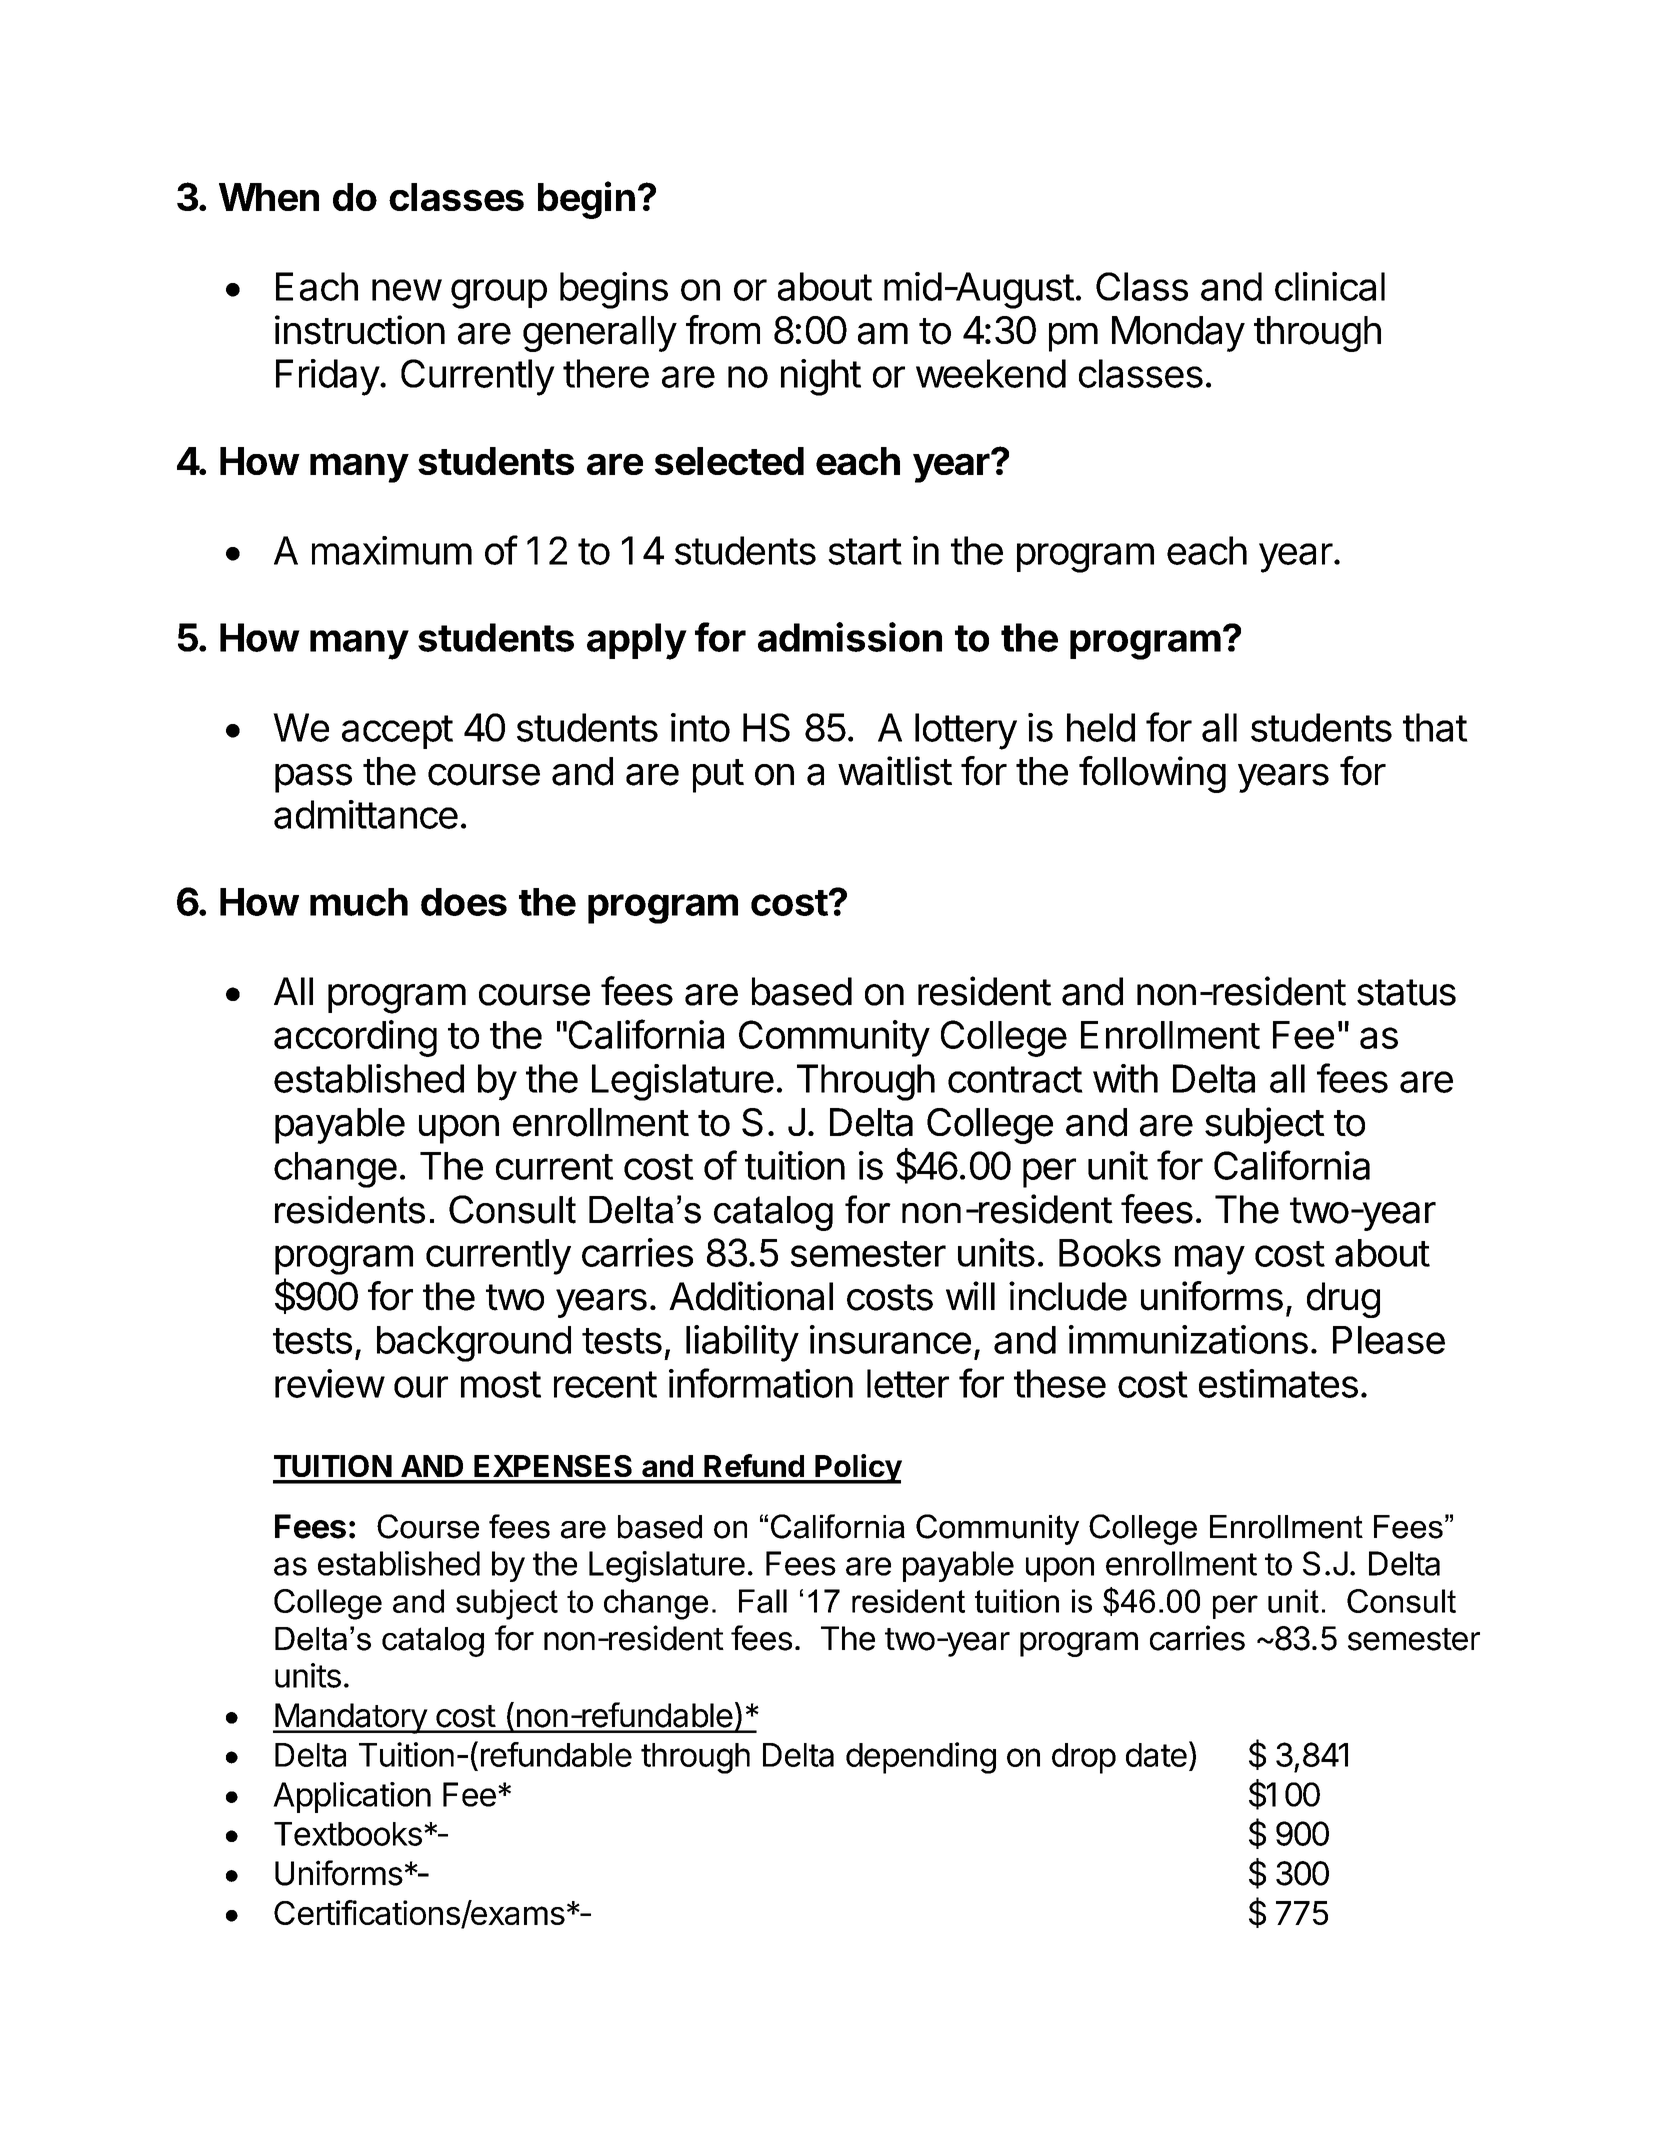  Describe the element at coordinates (921, 1758) in the page. I see `depending` at that location.
